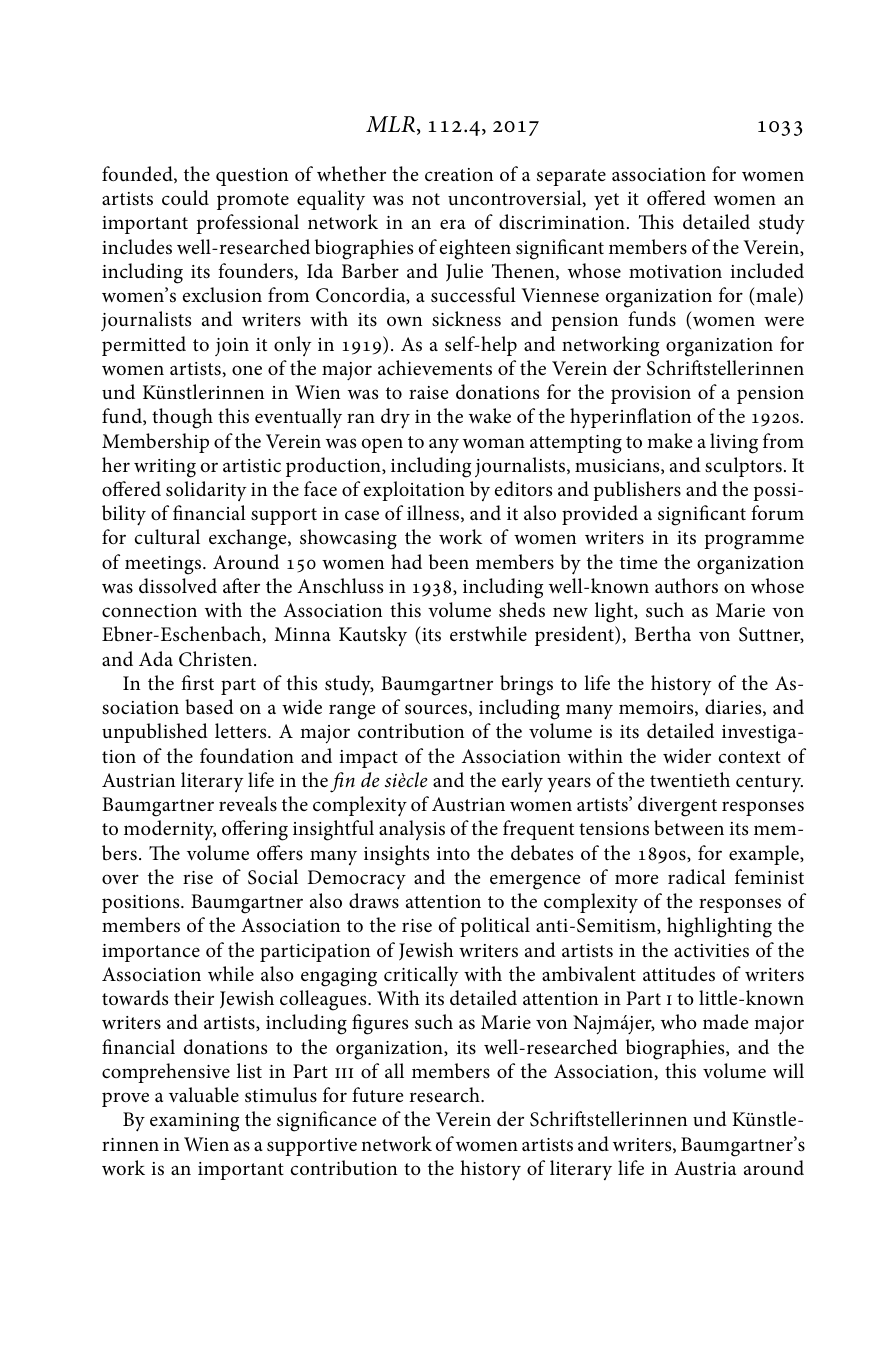 This screenshot has width=896, height=1345. I want to click on not, so click(426, 199).
